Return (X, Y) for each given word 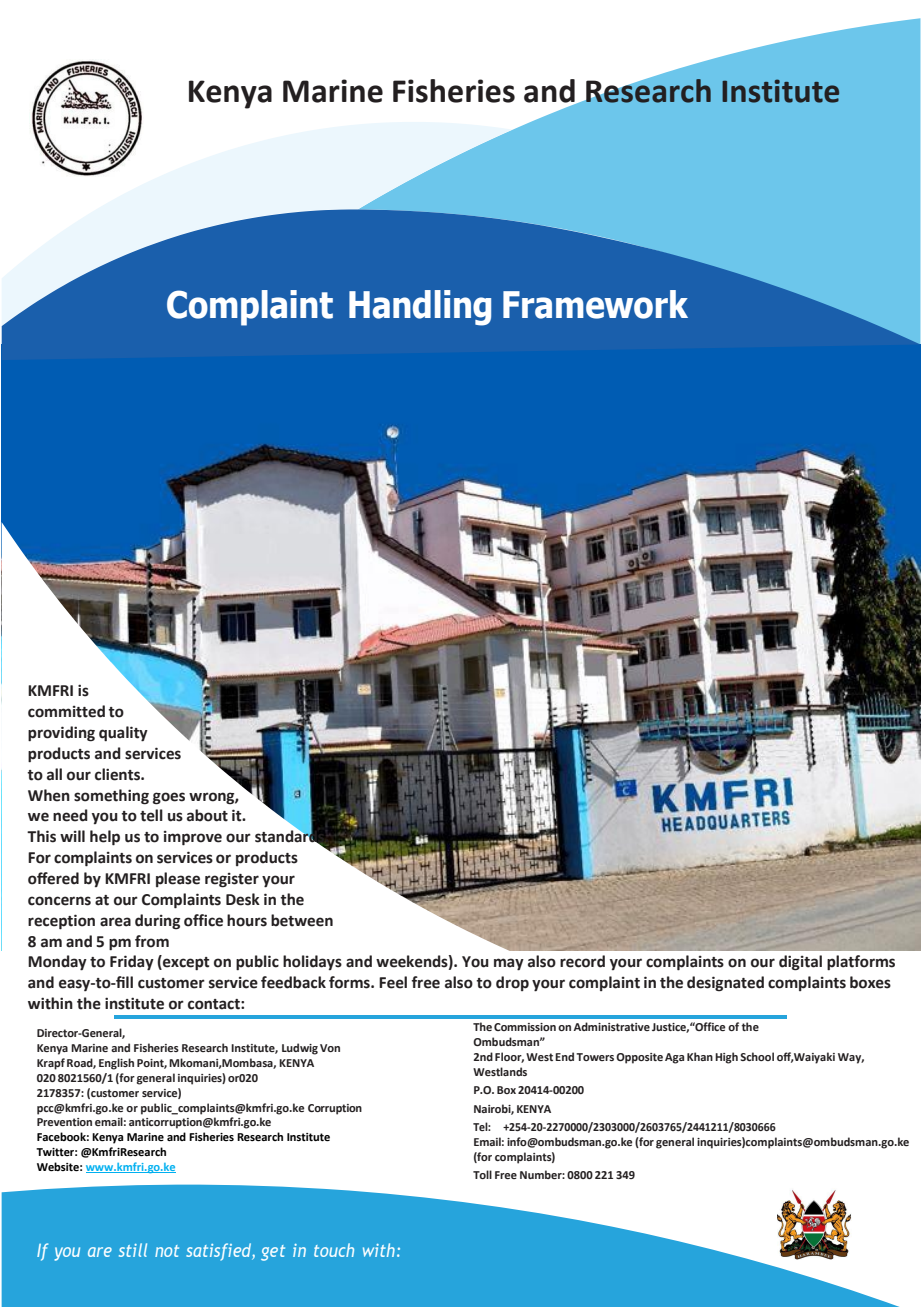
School (757, 1056)
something (111, 797)
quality (123, 734)
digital (800, 963)
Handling (420, 308)
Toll (482, 1174)
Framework (595, 304)
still (133, 1250)
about (207, 815)
